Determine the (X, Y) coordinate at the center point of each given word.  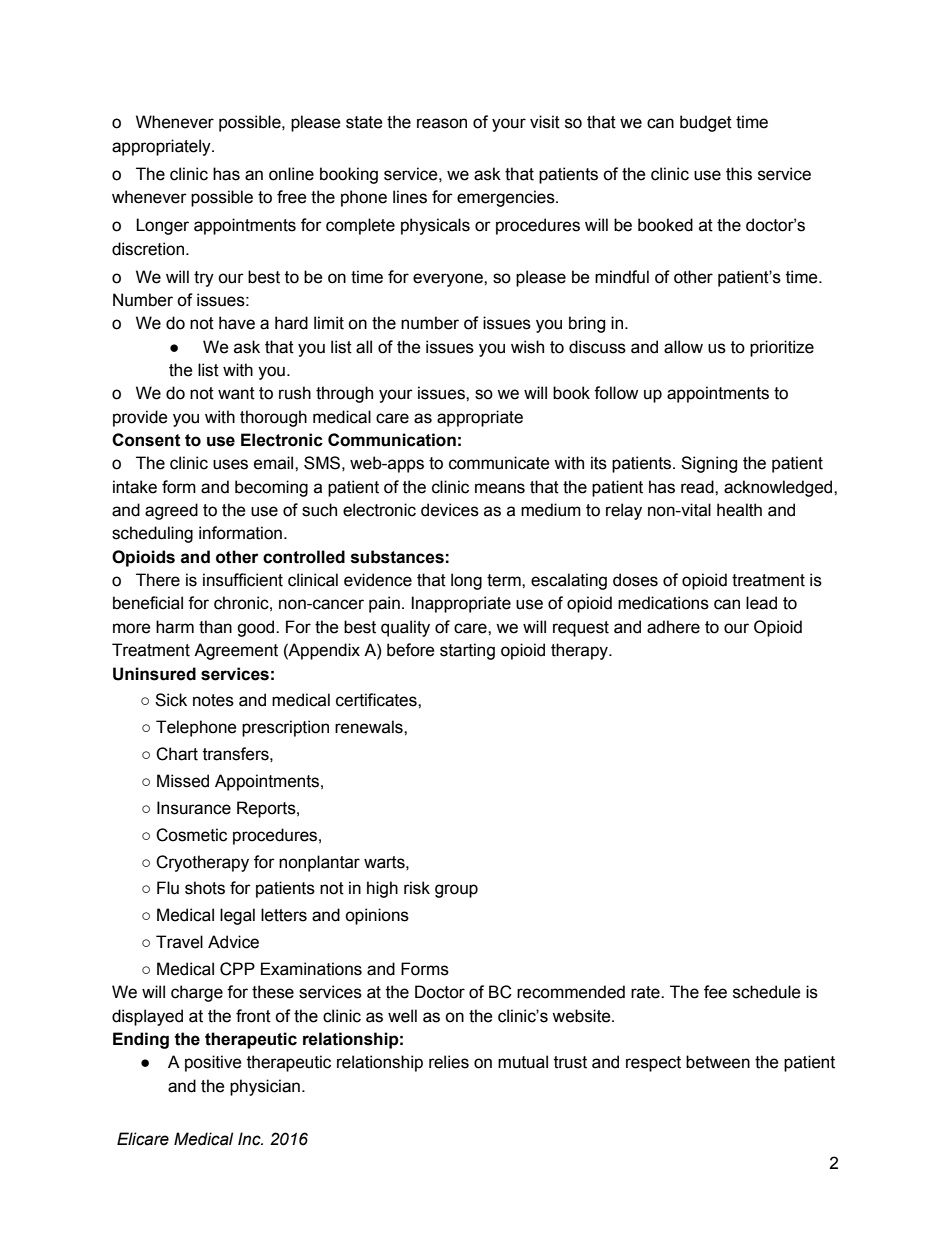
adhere (673, 627)
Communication (392, 440)
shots (205, 888)
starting (467, 651)
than (215, 627)
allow (683, 347)
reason (442, 123)
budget (706, 123)
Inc (250, 1139)
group (456, 891)
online (291, 174)
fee (715, 992)
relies (449, 1062)
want (236, 393)
